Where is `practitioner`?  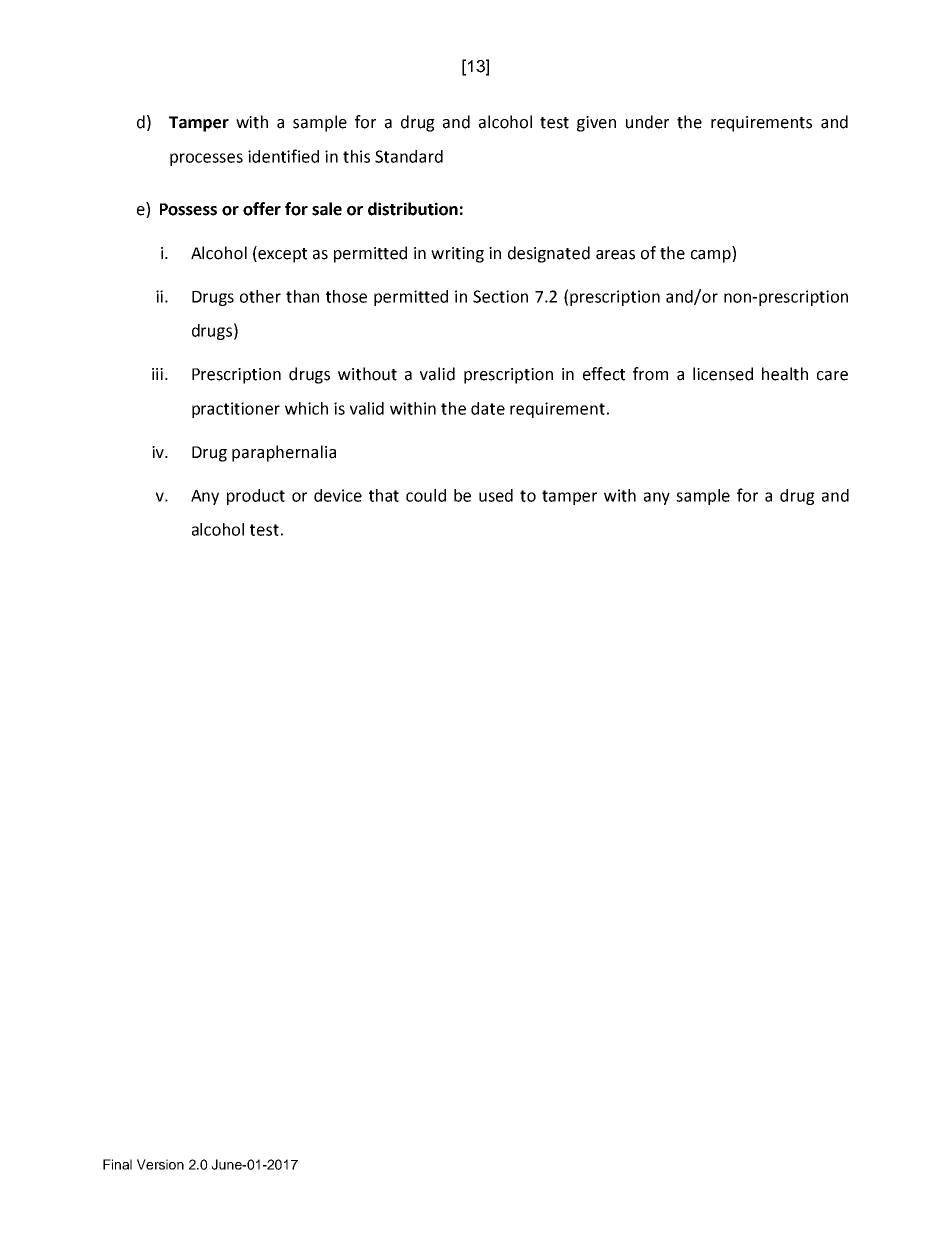 practitioner is located at coordinates (236, 410).
